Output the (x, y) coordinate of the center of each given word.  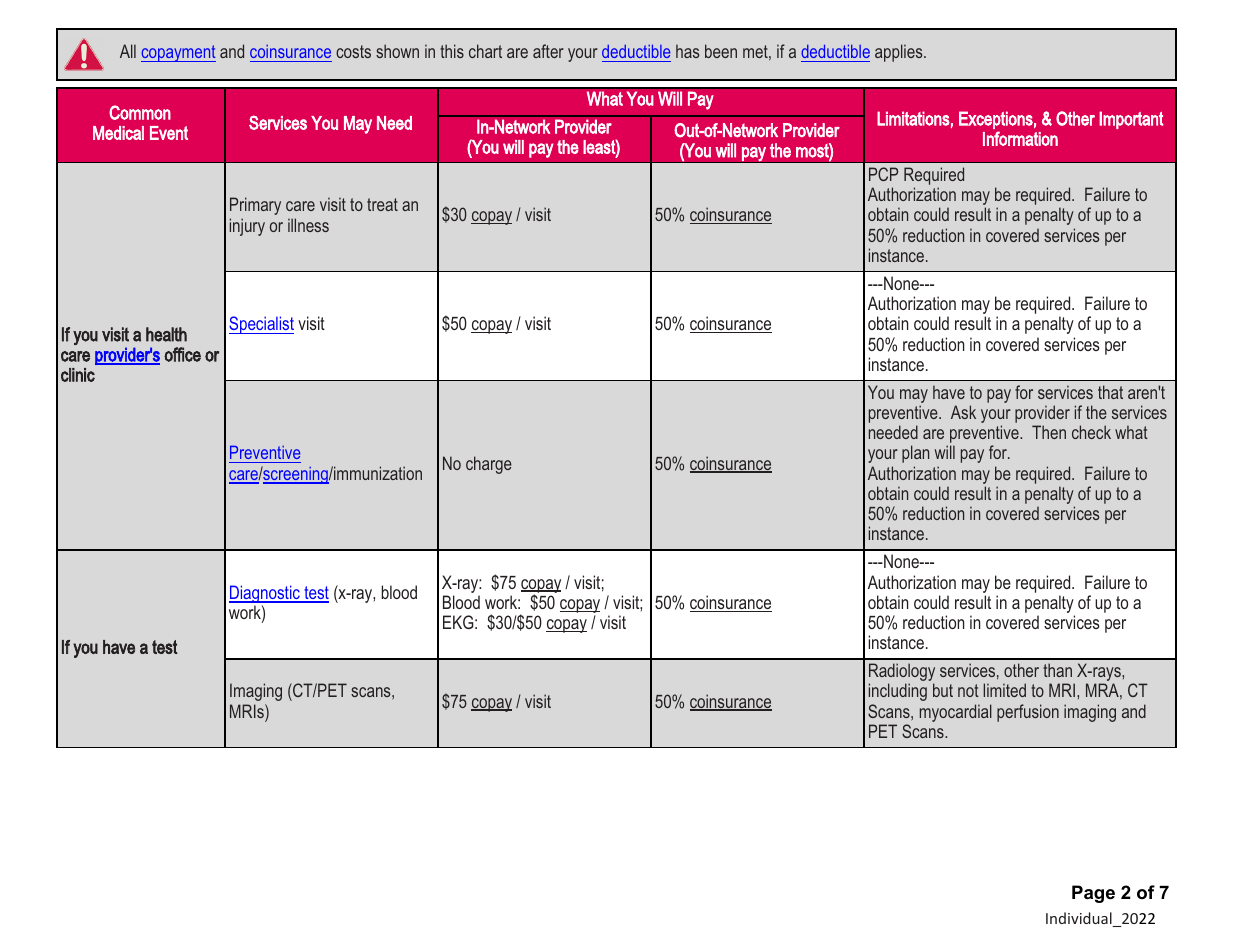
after (548, 51)
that (1110, 392)
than (1057, 670)
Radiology (902, 673)
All (128, 51)
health (166, 334)
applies (900, 53)
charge (489, 465)
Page (1093, 894)
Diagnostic (265, 595)
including (898, 692)
